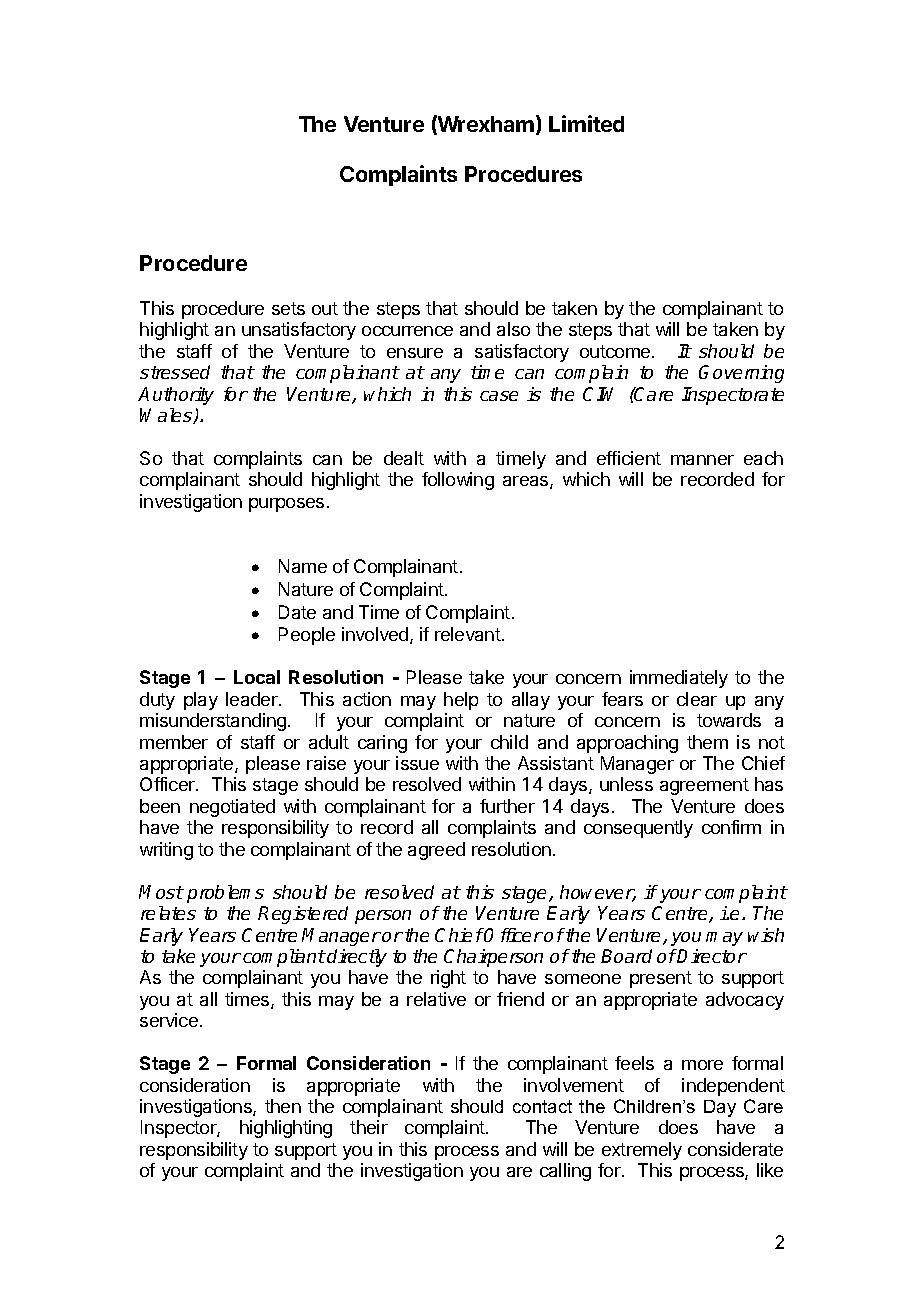  I want to click on outcome, so click(616, 351).
